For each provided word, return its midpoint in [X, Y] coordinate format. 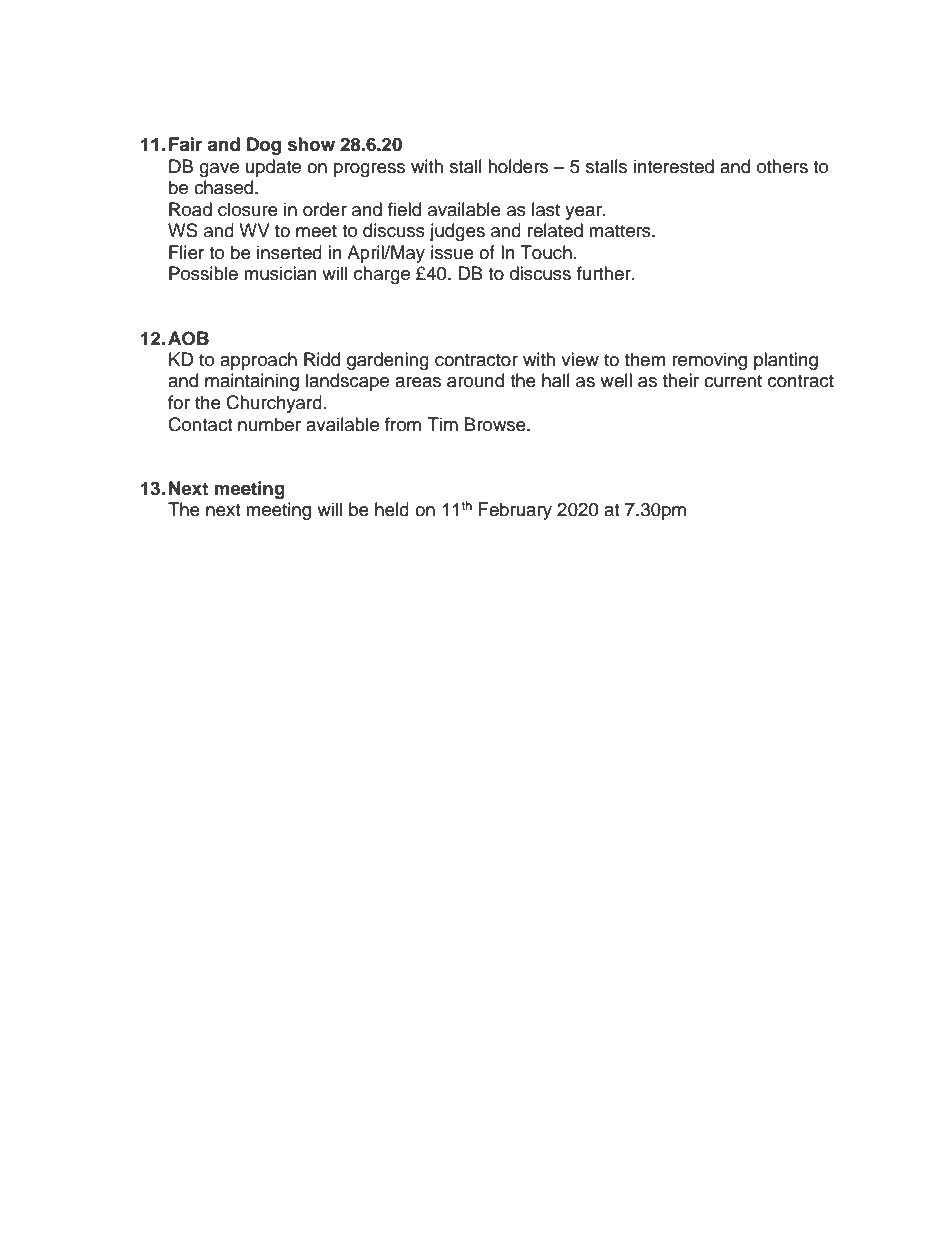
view [580, 359]
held [392, 509]
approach [258, 361]
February [515, 511]
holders [518, 166]
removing [709, 361]
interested [674, 166]
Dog [264, 146]
